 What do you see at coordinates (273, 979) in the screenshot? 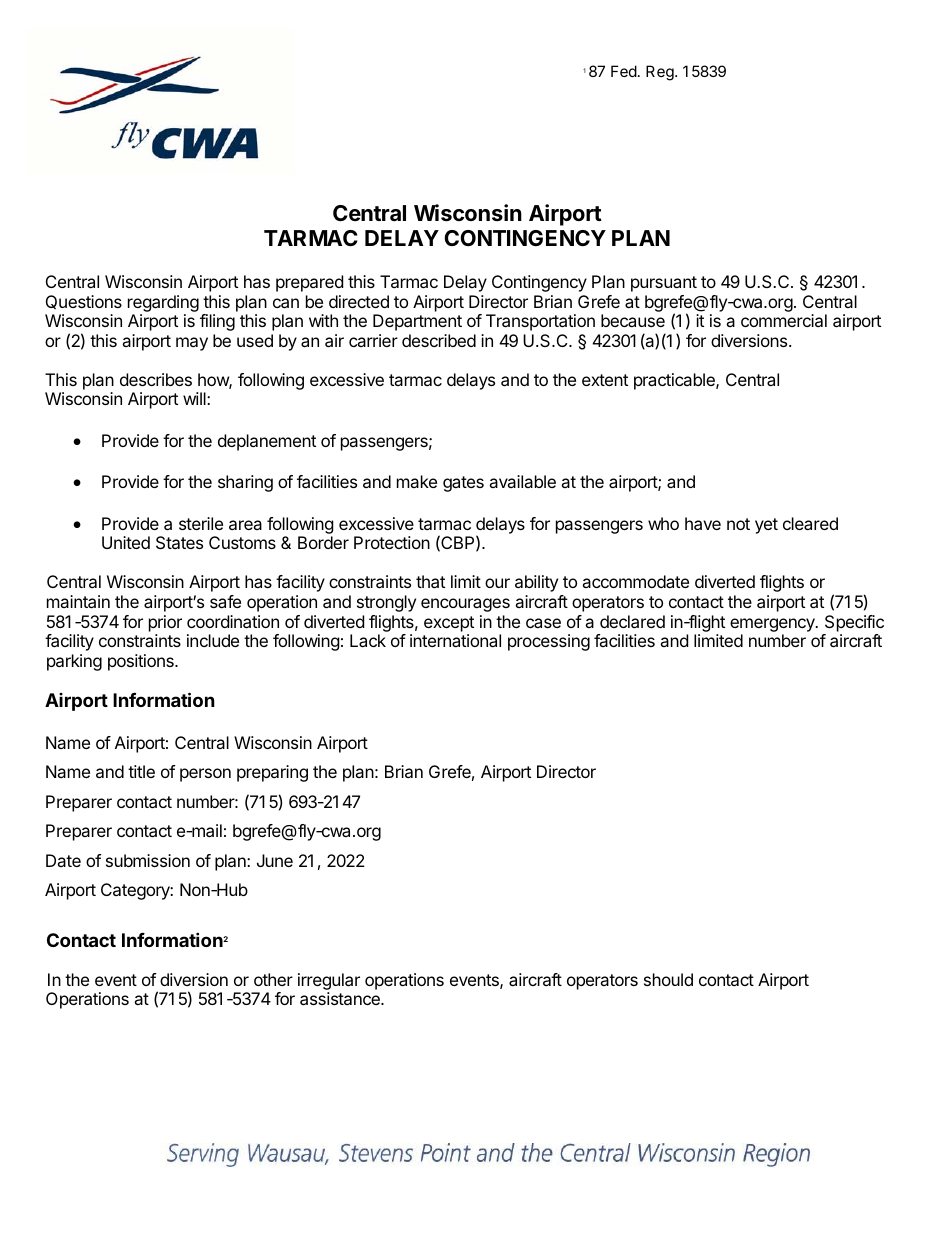
I see `other` at bounding box center [273, 979].
